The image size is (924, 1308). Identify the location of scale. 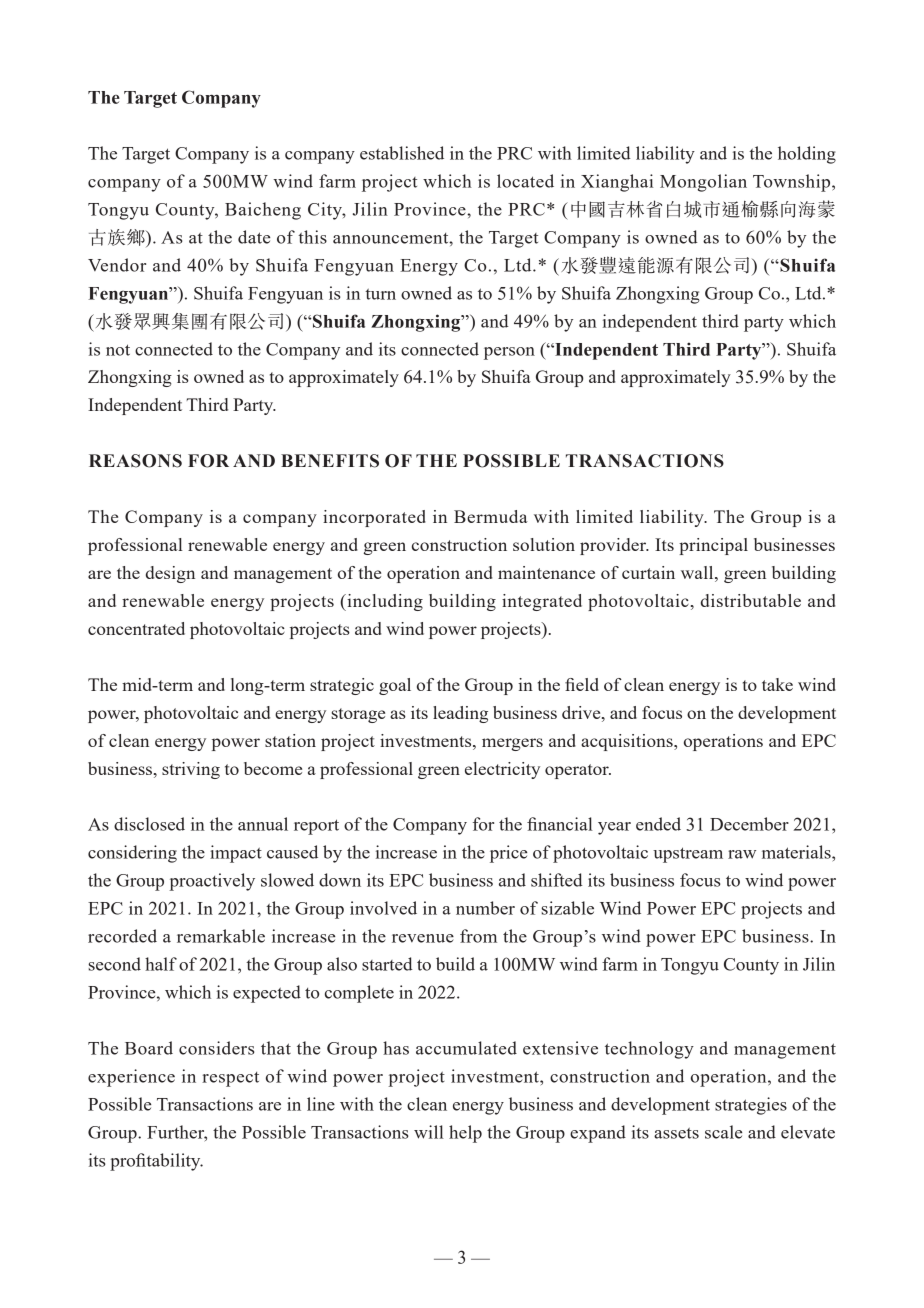
(723, 1132).
